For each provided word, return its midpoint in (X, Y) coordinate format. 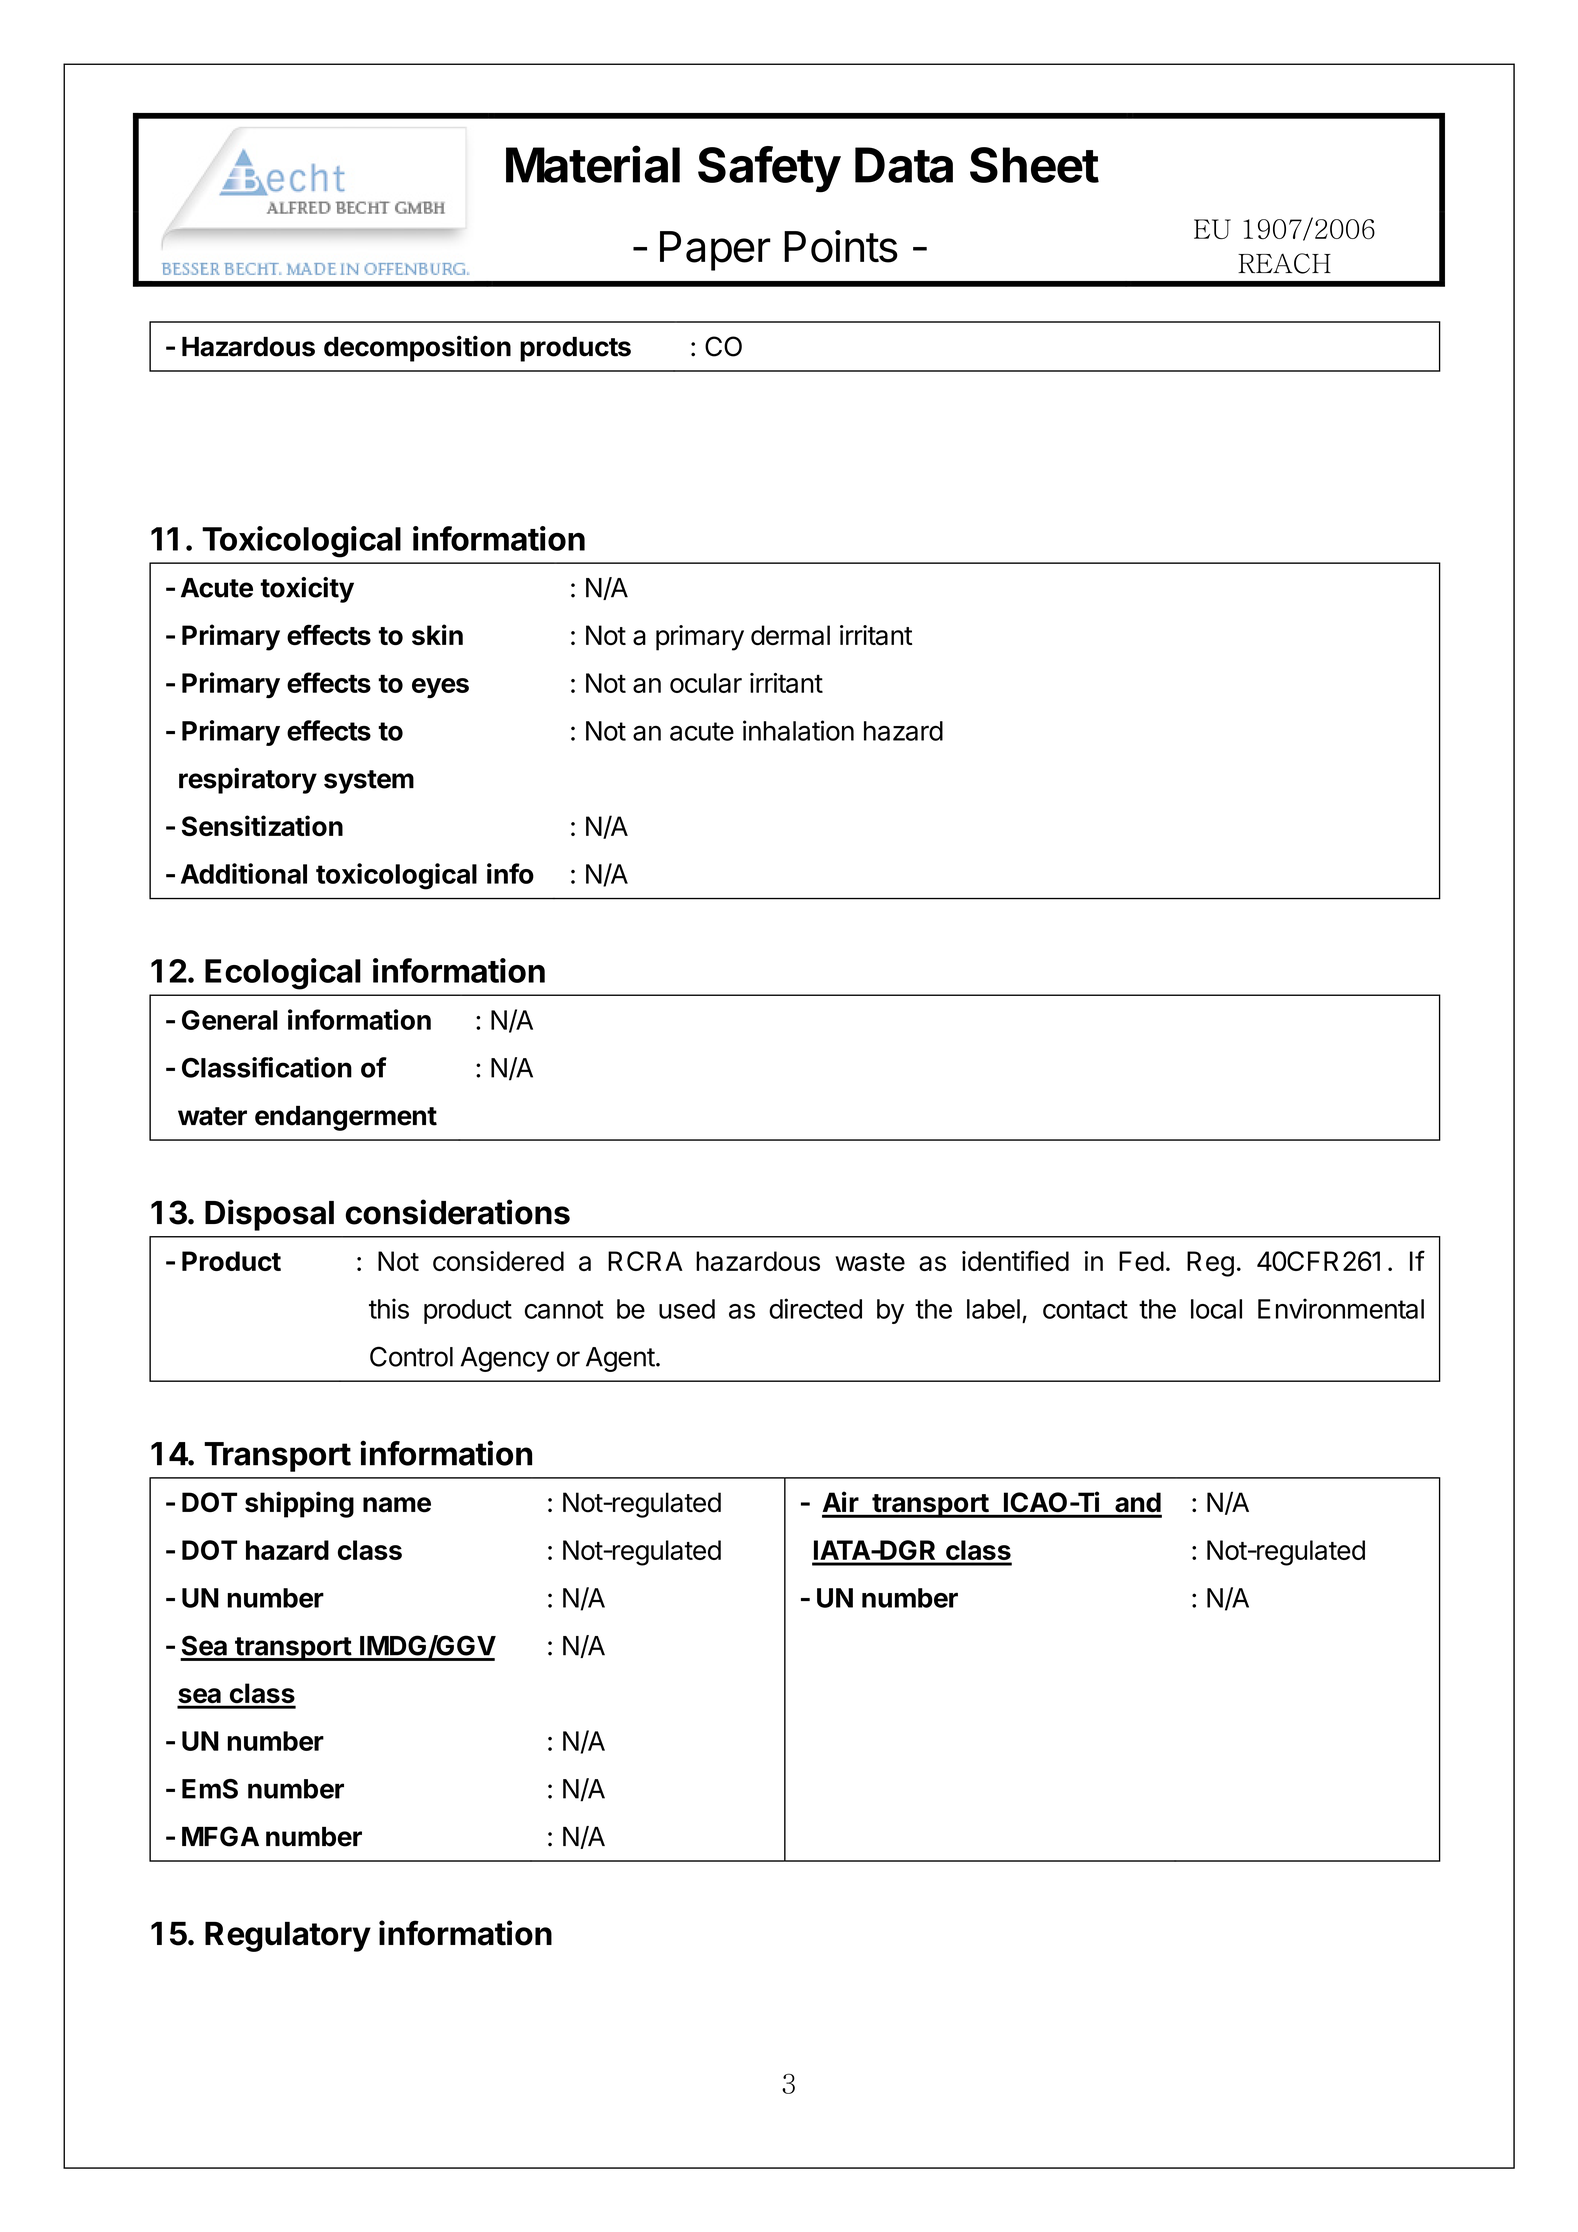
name (397, 1505)
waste (870, 1262)
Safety (769, 169)
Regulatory (288, 1937)
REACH (1284, 263)
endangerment (346, 1118)
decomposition (417, 348)
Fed (1141, 1261)
